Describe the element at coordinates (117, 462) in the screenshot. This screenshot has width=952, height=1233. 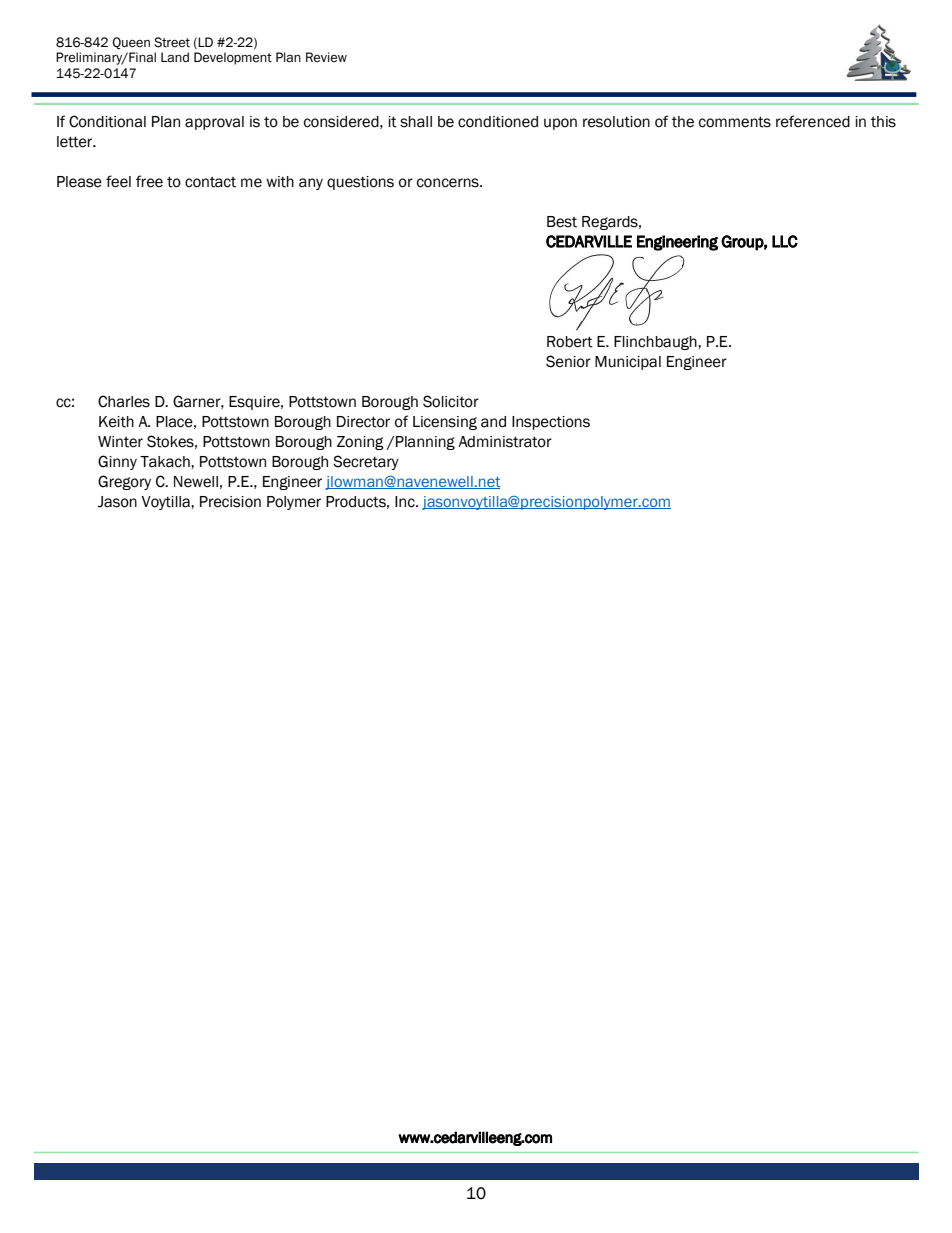
I see `Ginny` at that location.
